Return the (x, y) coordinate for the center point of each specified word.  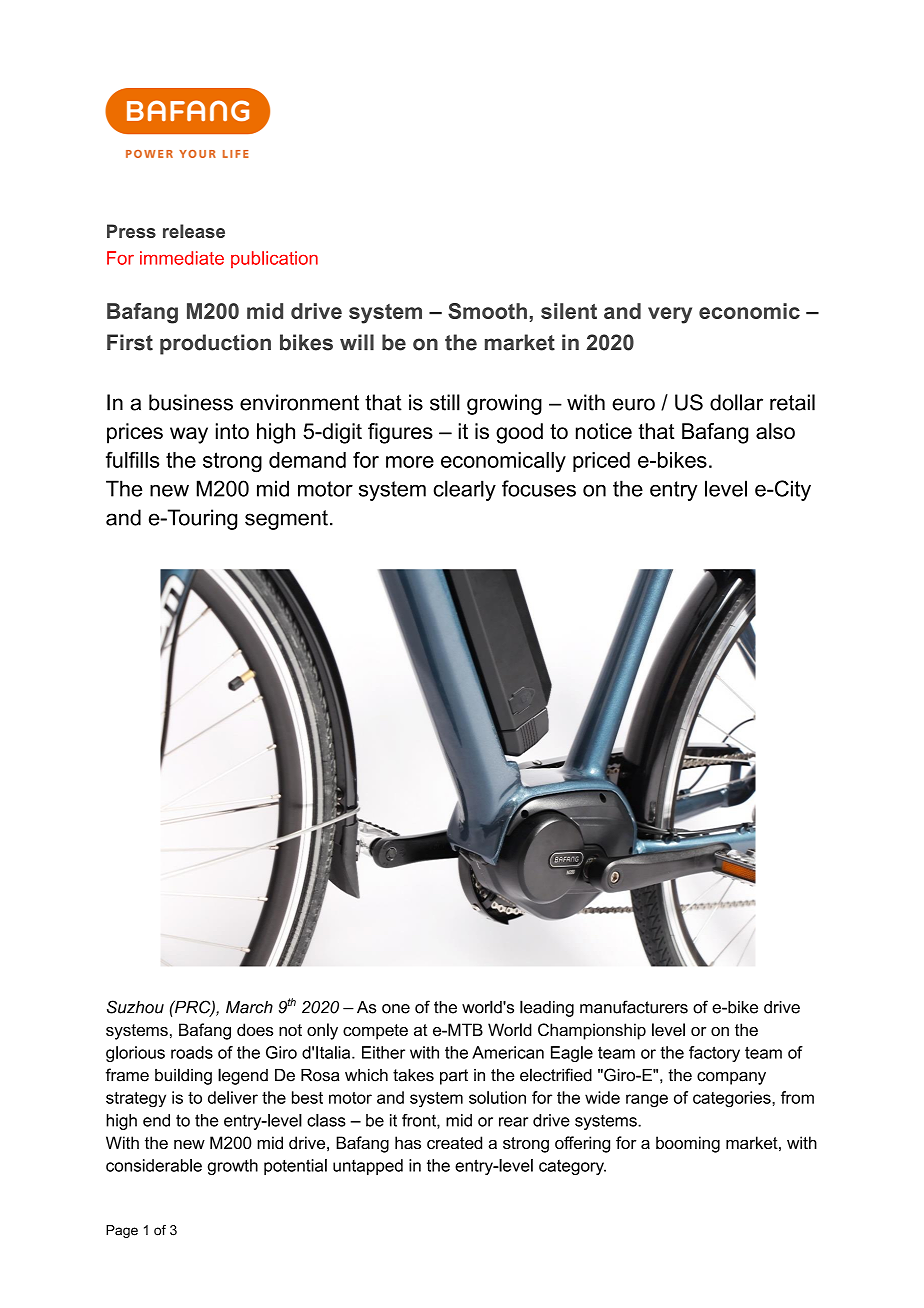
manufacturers (634, 1007)
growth (233, 1167)
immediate (182, 258)
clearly (464, 490)
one (396, 1009)
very (670, 315)
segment (286, 520)
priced (601, 462)
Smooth (487, 311)
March (249, 1007)
